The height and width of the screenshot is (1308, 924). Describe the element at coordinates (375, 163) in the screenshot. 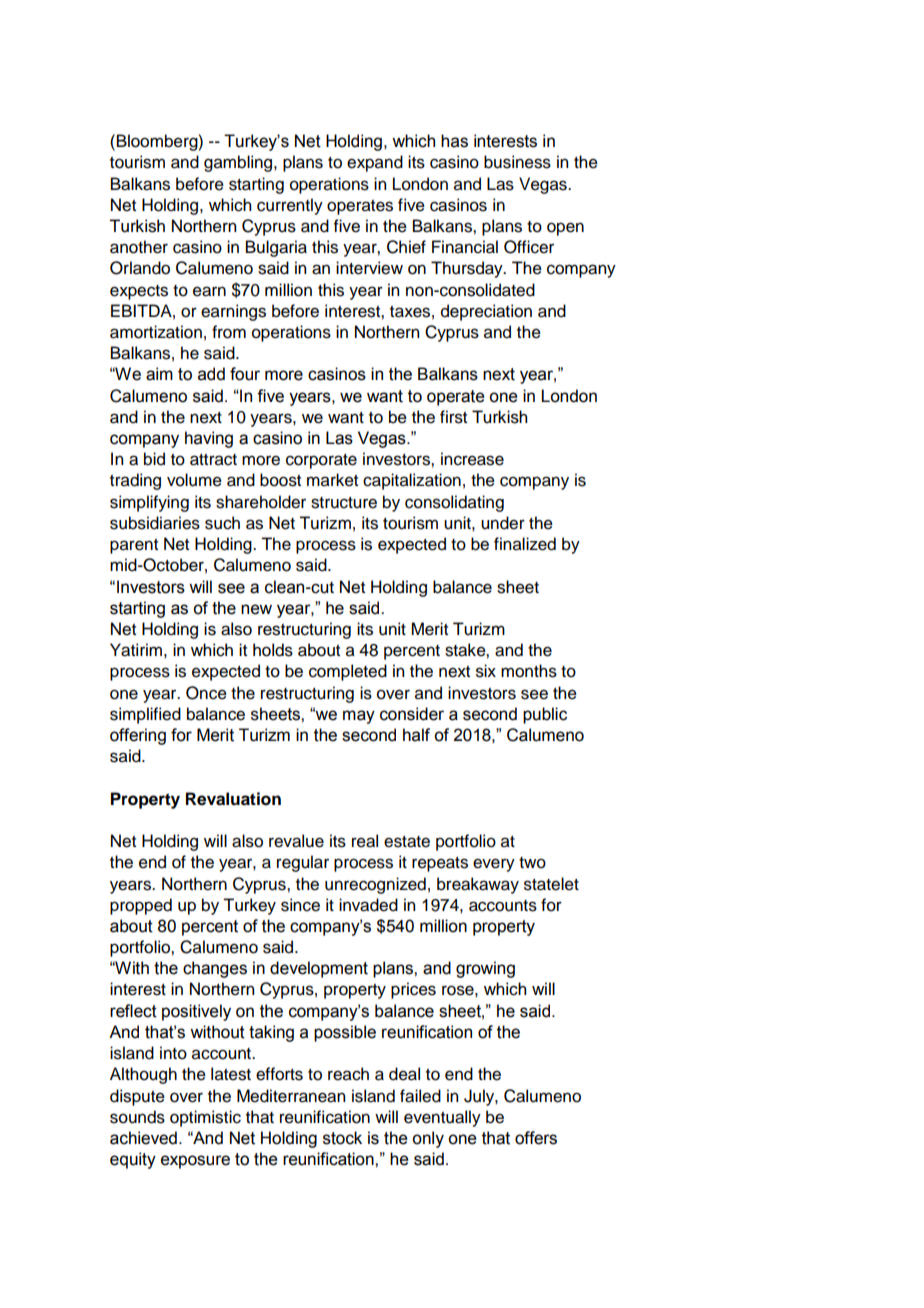

I see `expand` at that location.
